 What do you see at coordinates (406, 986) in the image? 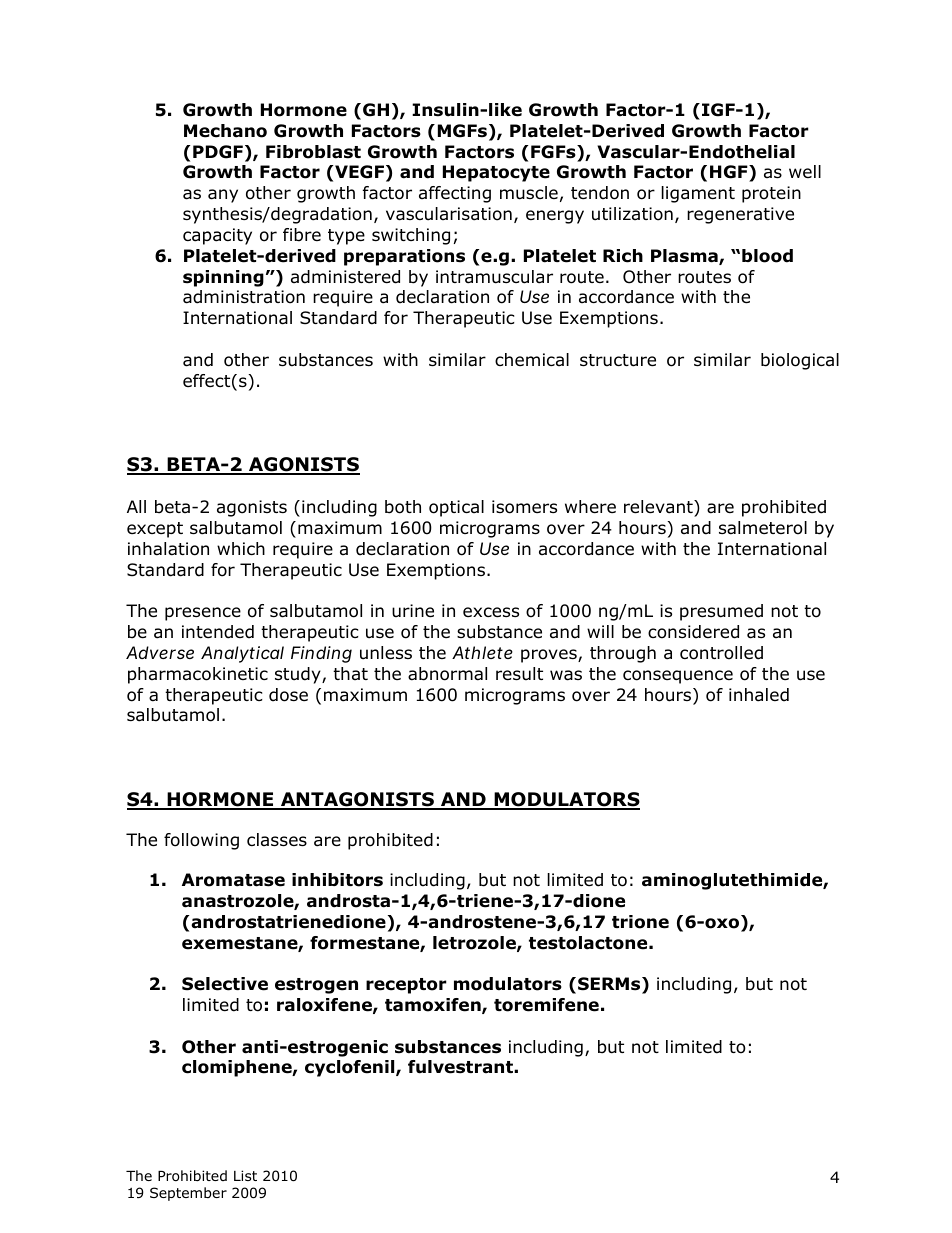
I see `receptor` at bounding box center [406, 986].
